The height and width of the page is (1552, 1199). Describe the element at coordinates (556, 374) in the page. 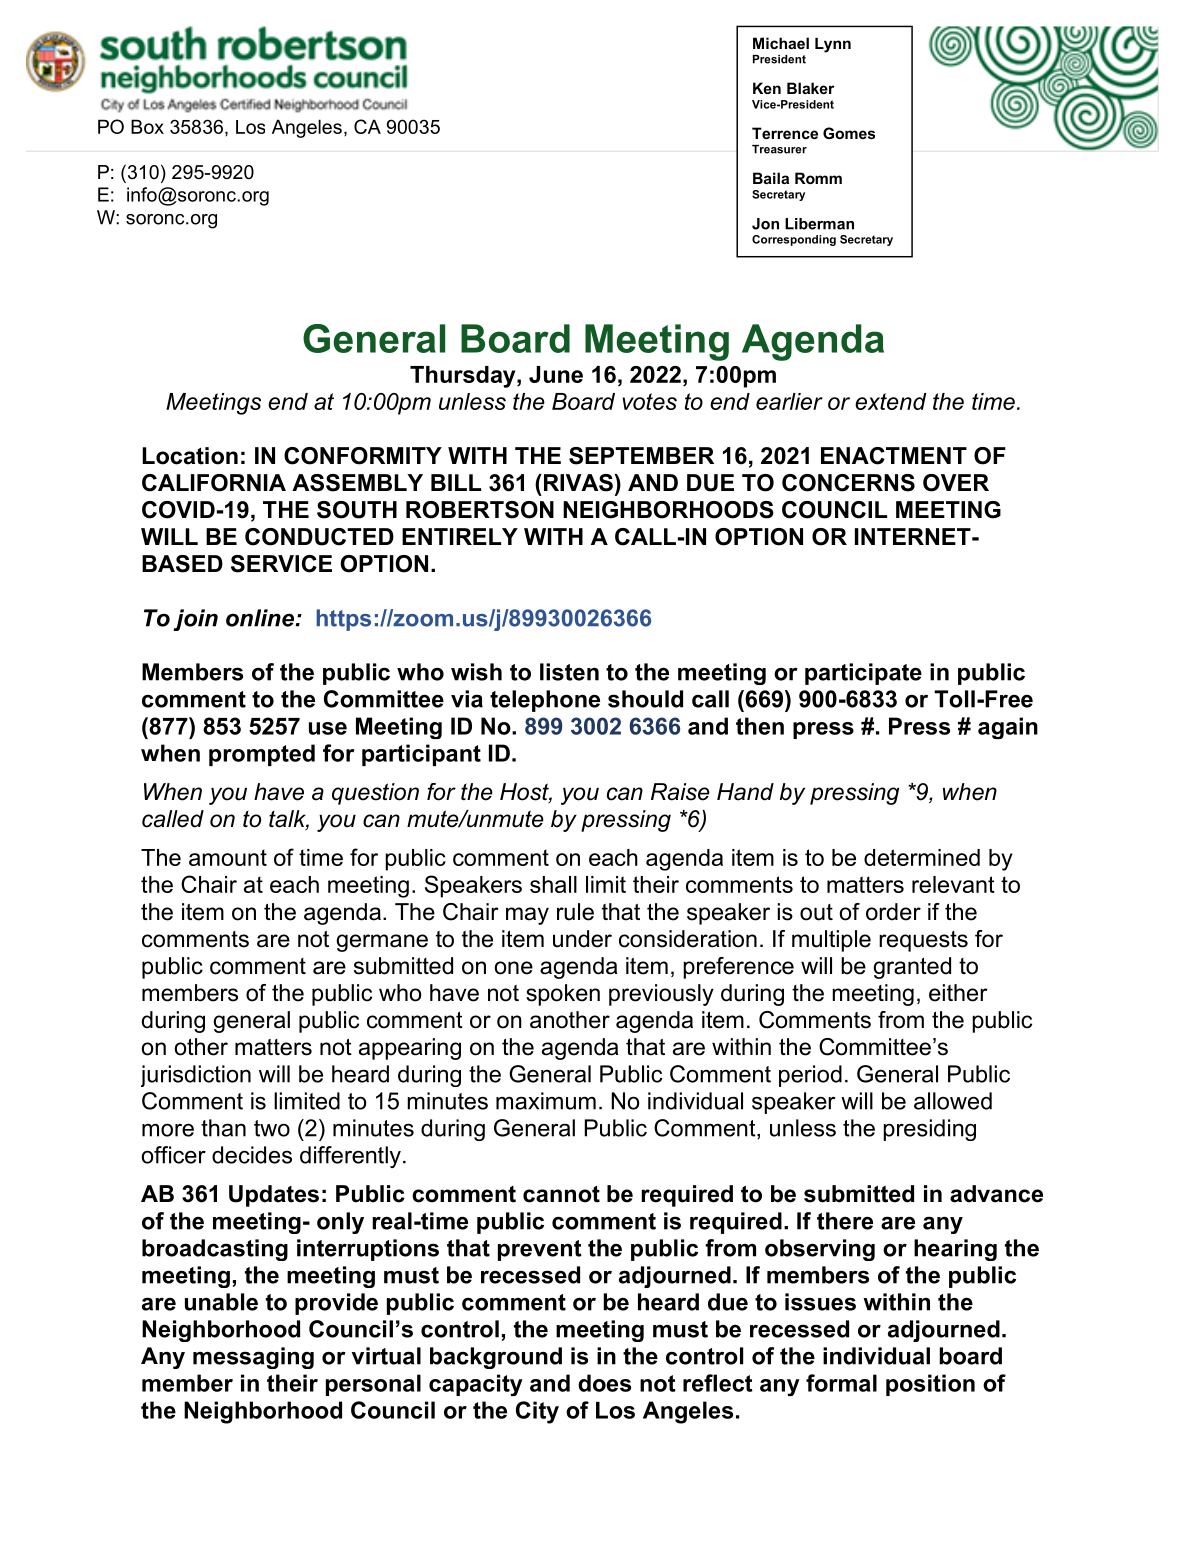

I see `June` at that location.
